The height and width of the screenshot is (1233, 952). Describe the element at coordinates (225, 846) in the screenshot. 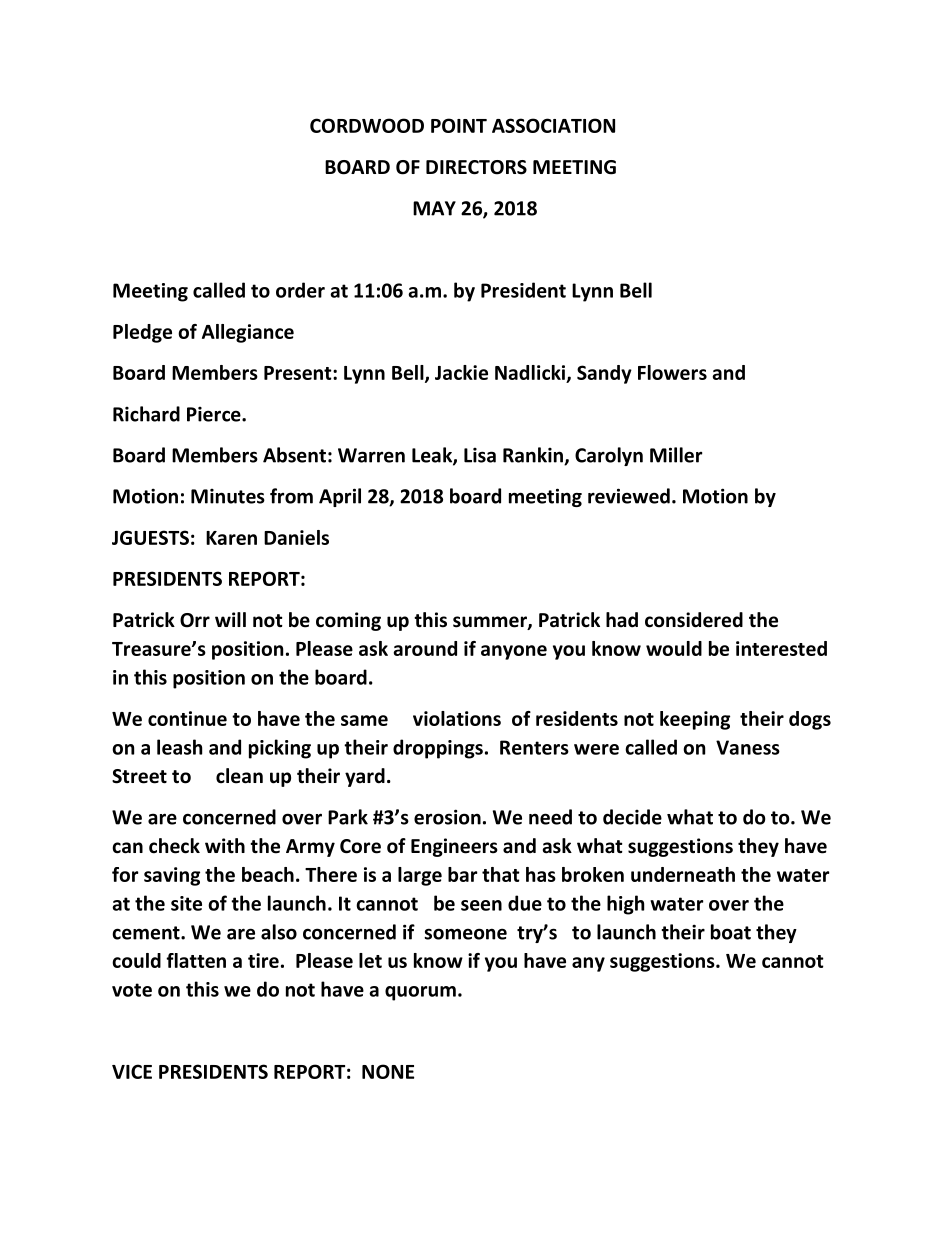

I see `with` at that location.
